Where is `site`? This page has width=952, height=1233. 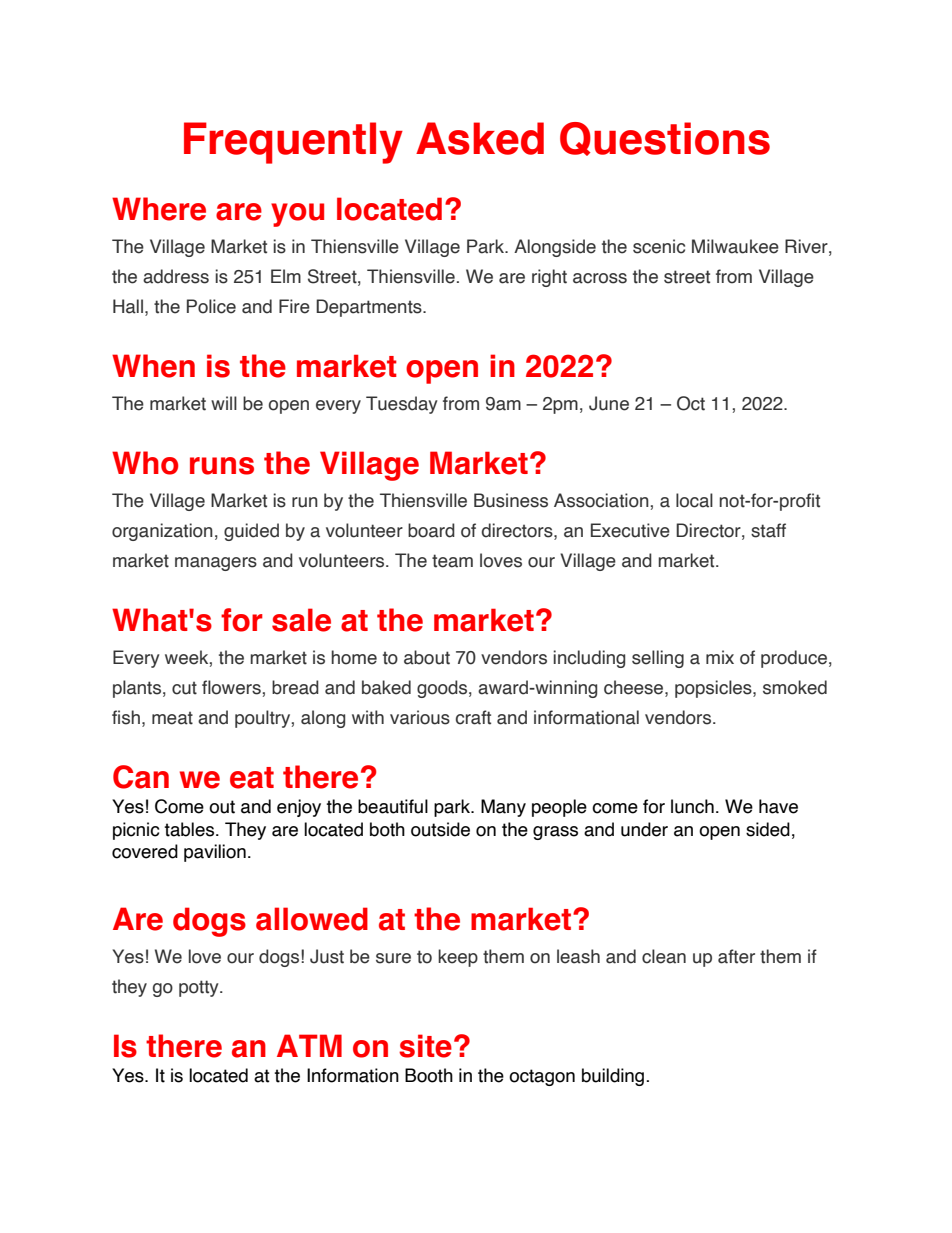
site is located at coordinates (425, 1046).
